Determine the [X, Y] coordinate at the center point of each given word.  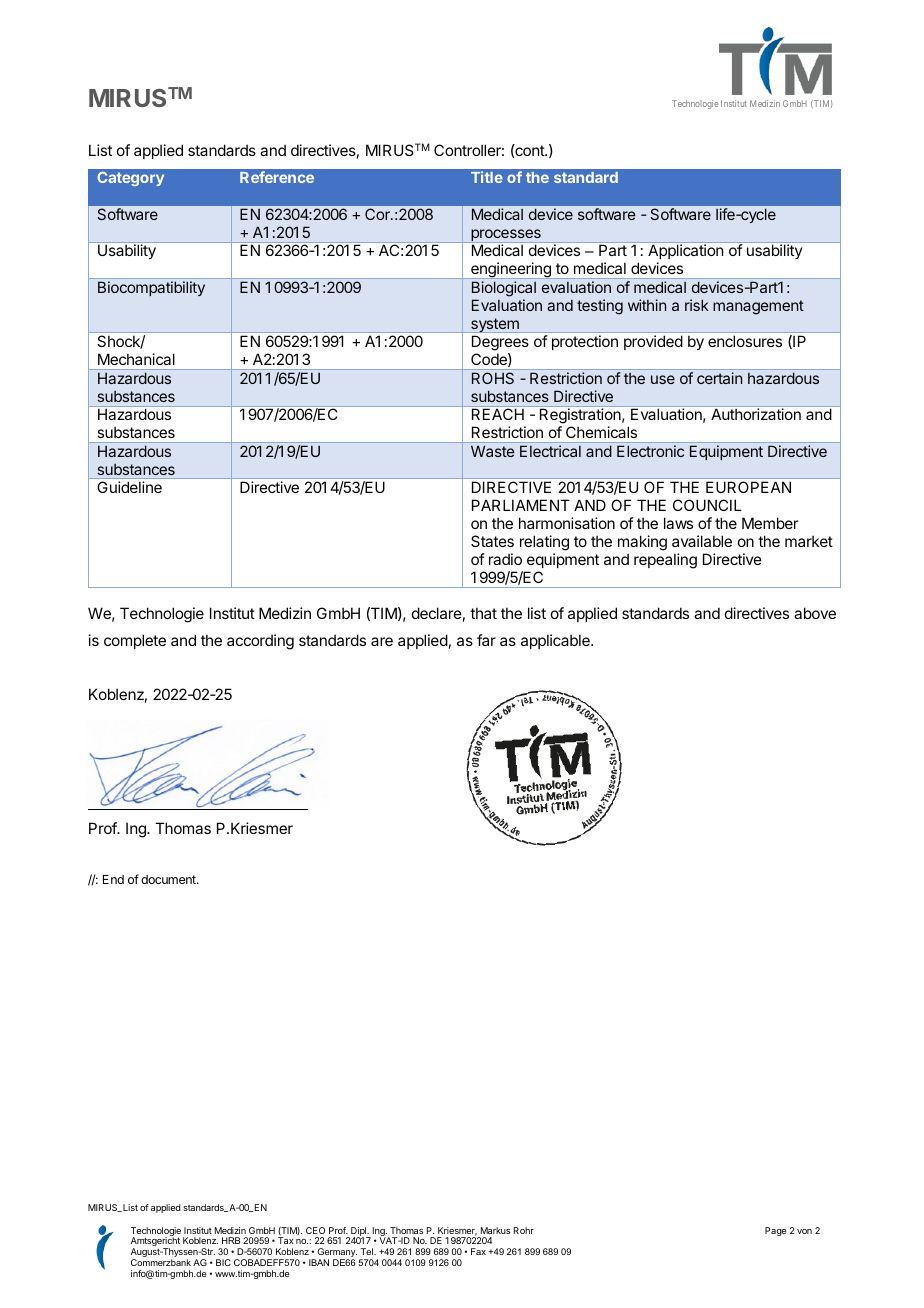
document [169, 879]
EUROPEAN [748, 487]
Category [130, 179]
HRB [231, 1240]
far [486, 640]
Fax [478, 1251]
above [815, 613]
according [260, 642]
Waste [493, 451]
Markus [495, 1230]
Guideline [129, 487]
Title [487, 177]
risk [697, 305]
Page [775, 1231]
